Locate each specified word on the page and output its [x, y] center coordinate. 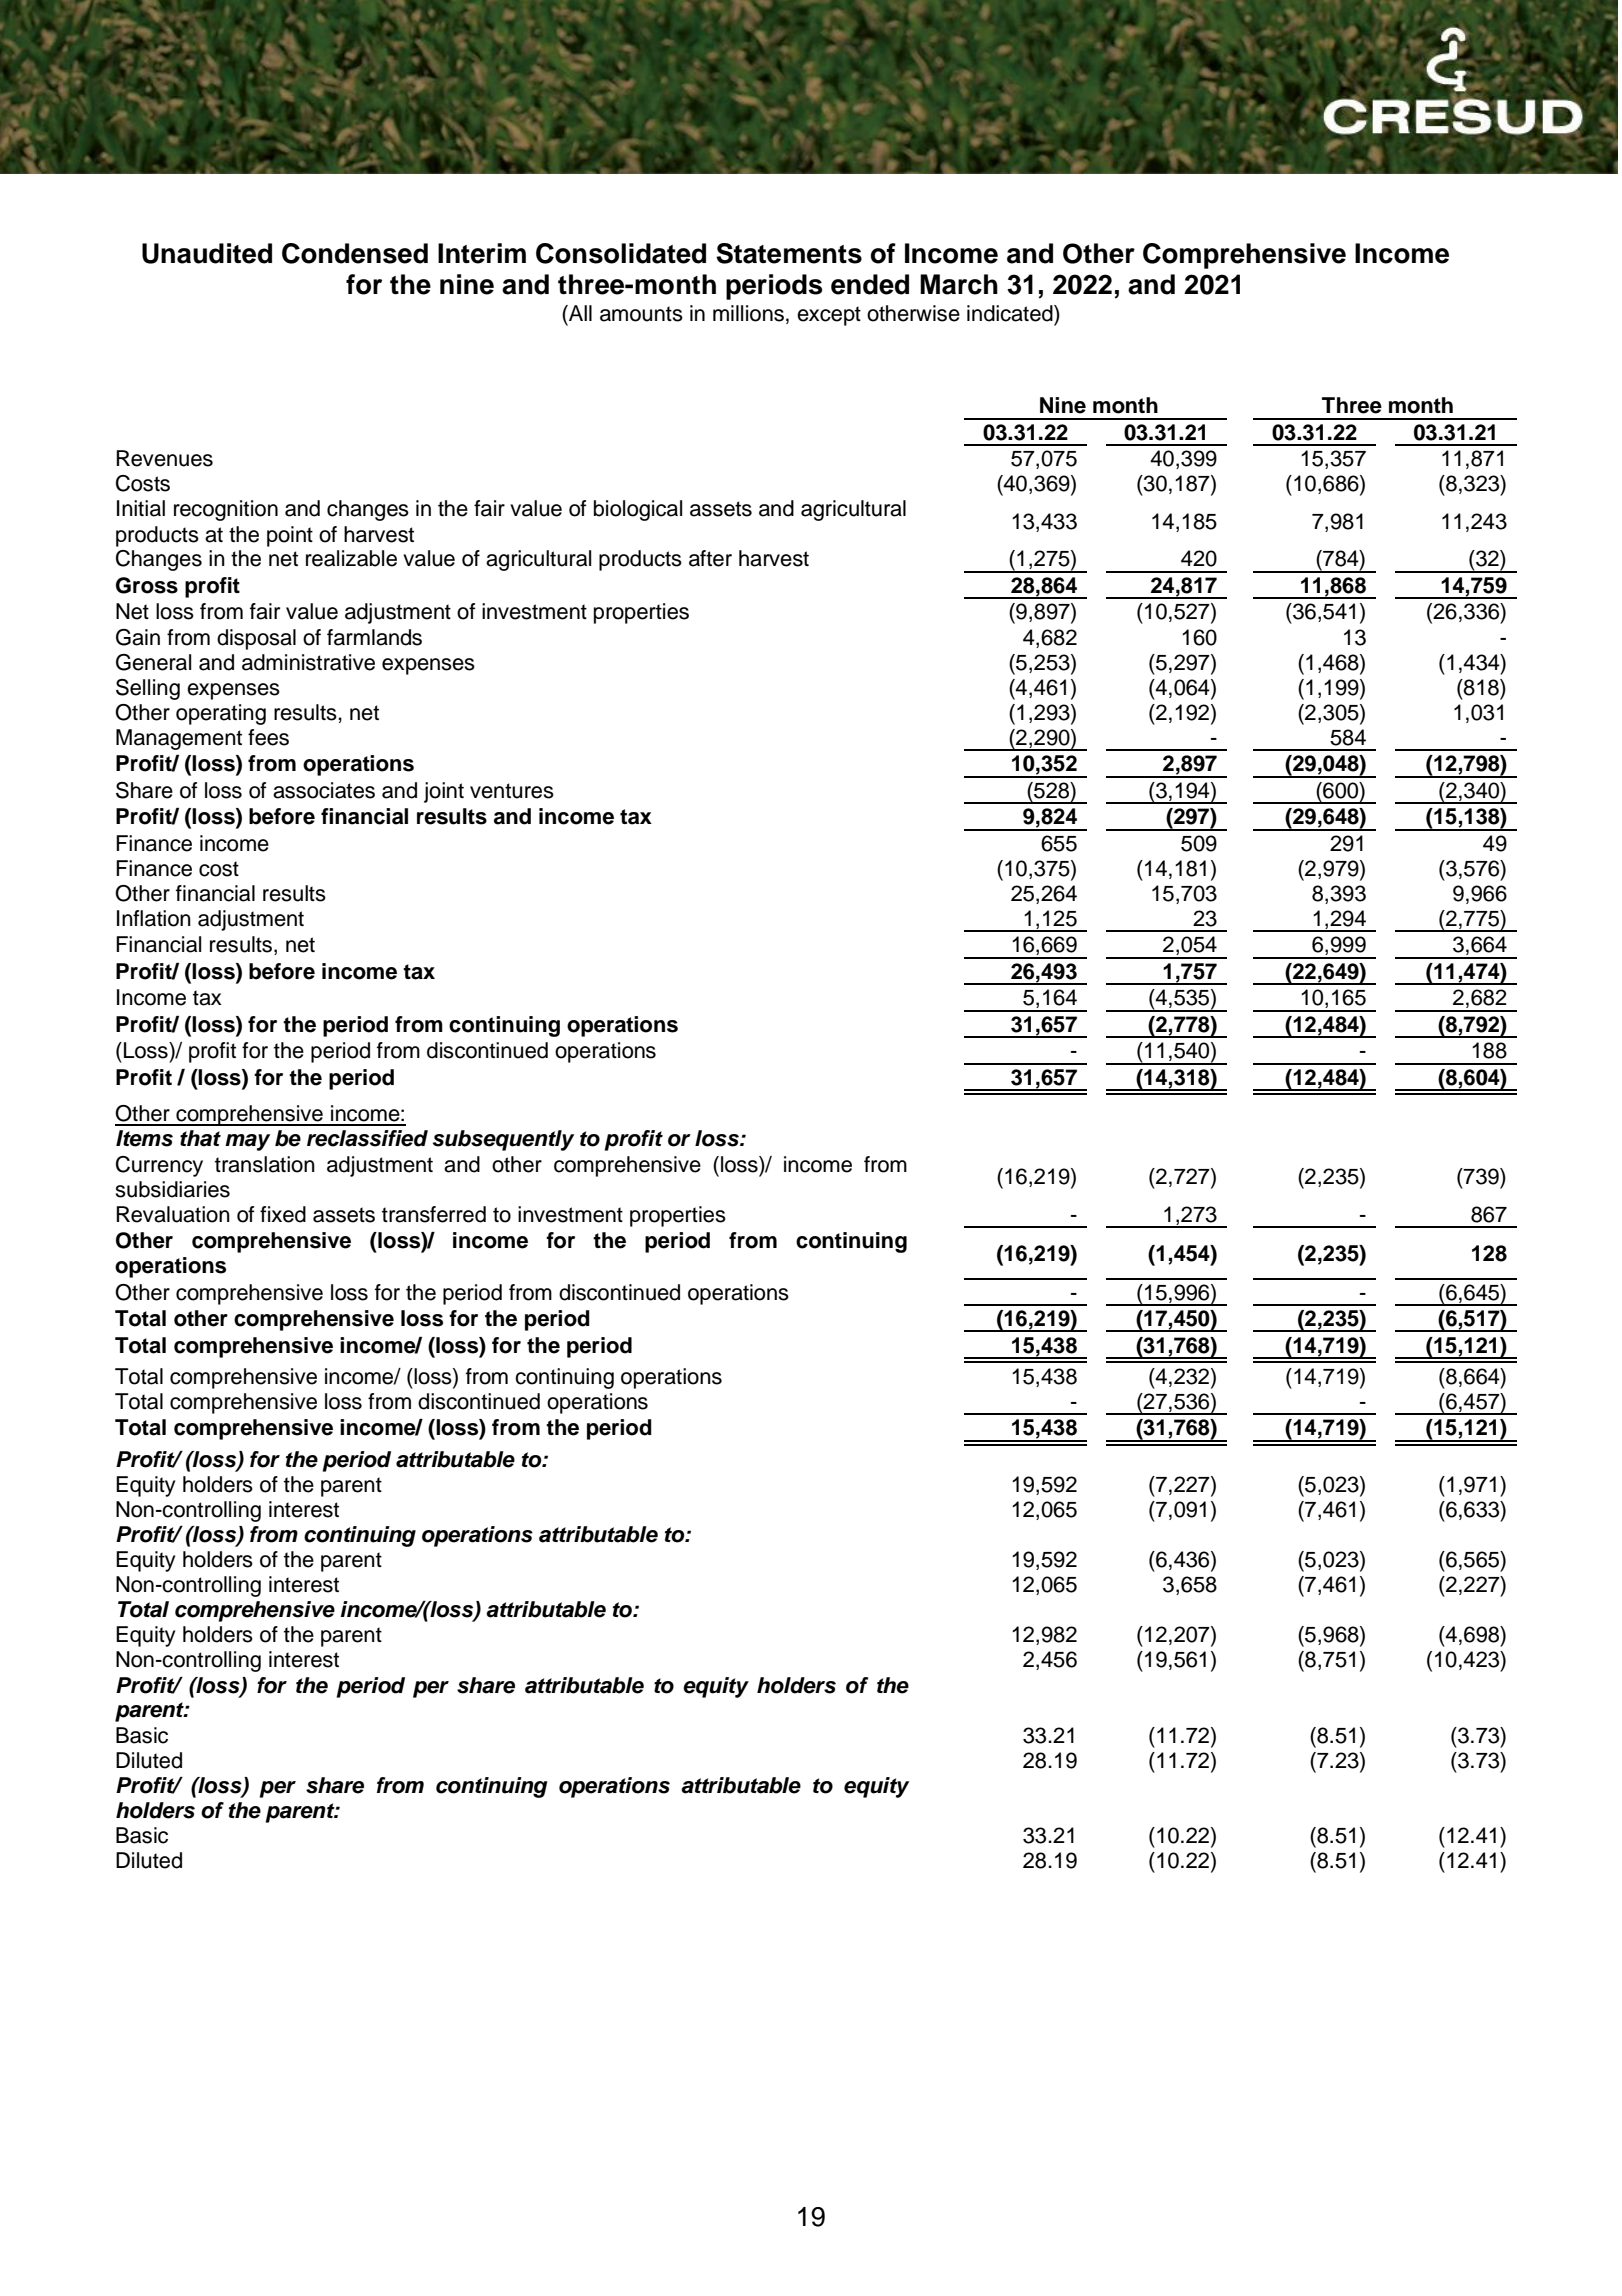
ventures [512, 791]
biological [638, 510]
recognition [226, 510]
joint [444, 792]
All [579, 313]
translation [265, 1164]
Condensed [355, 253]
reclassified [367, 1138]
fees [268, 737]
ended [870, 284]
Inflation [154, 918]
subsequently [503, 1140]
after [710, 558]
